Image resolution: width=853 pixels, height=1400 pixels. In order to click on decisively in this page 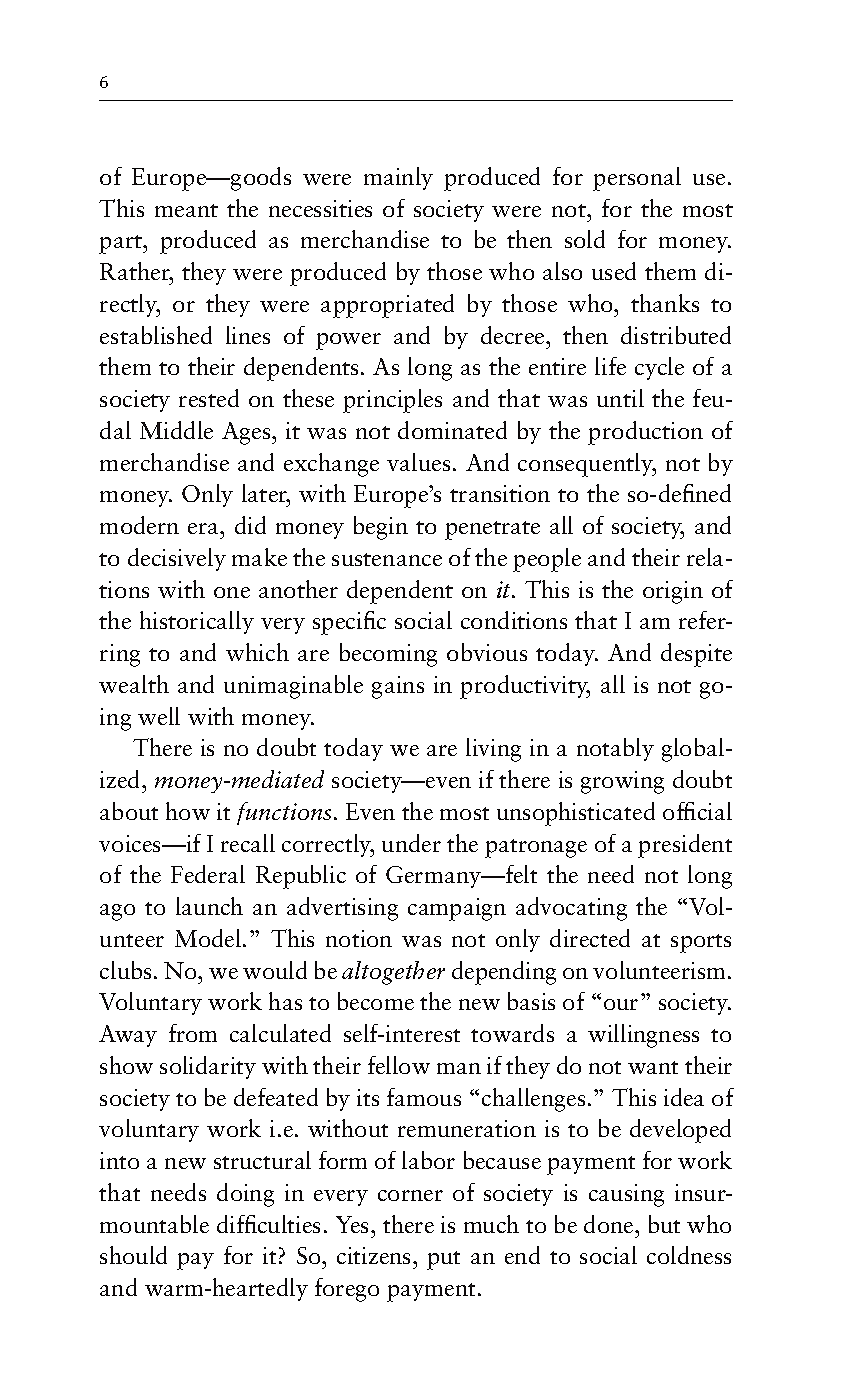, I will do `click(177, 559)`.
